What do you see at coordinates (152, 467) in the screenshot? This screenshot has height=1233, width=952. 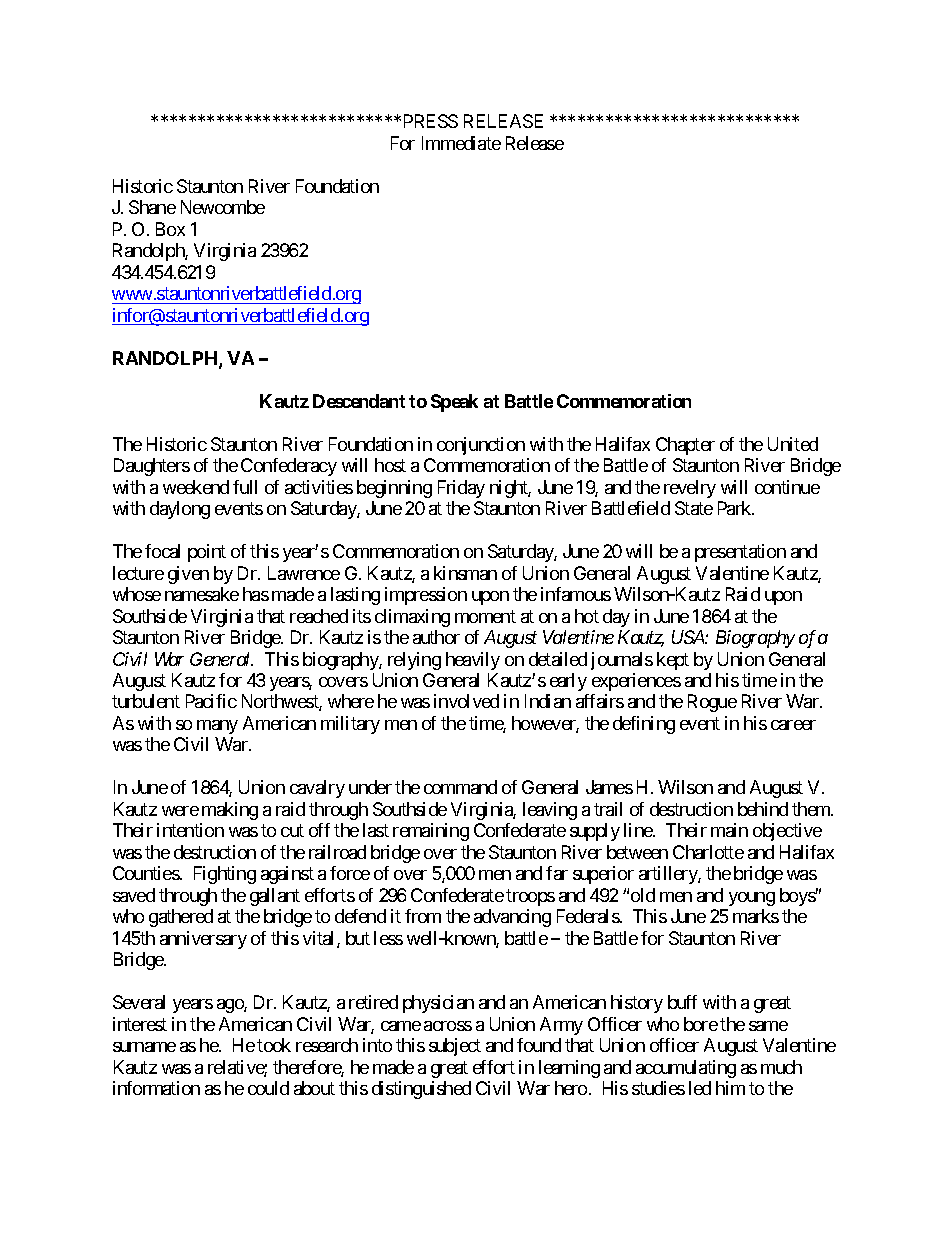 I see `Daughters` at bounding box center [152, 467].
